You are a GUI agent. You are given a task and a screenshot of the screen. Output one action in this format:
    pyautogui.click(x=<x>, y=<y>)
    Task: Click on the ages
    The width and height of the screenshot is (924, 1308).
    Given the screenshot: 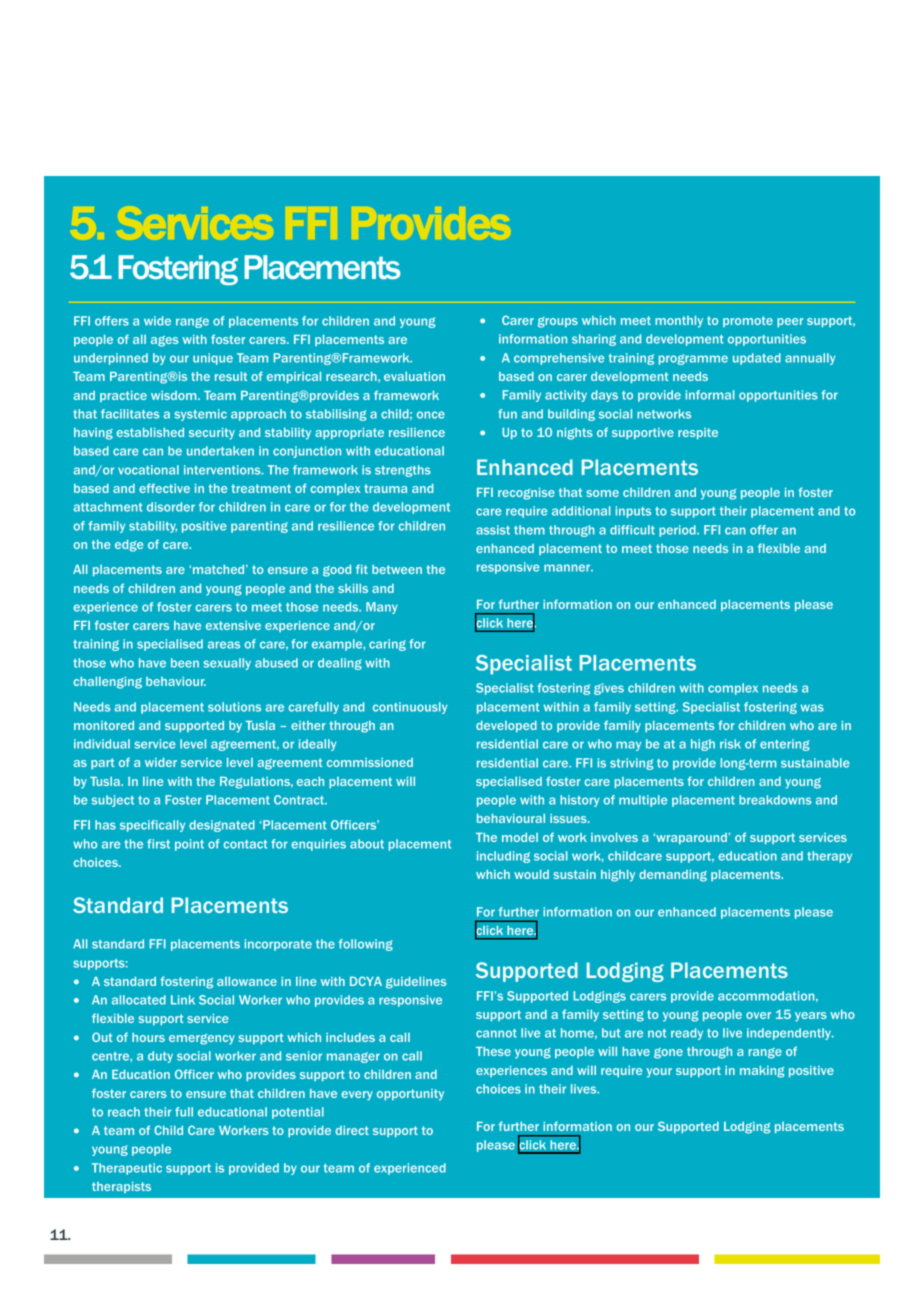 What is the action you would take?
    pyautogui.click(x=164, y=341)
